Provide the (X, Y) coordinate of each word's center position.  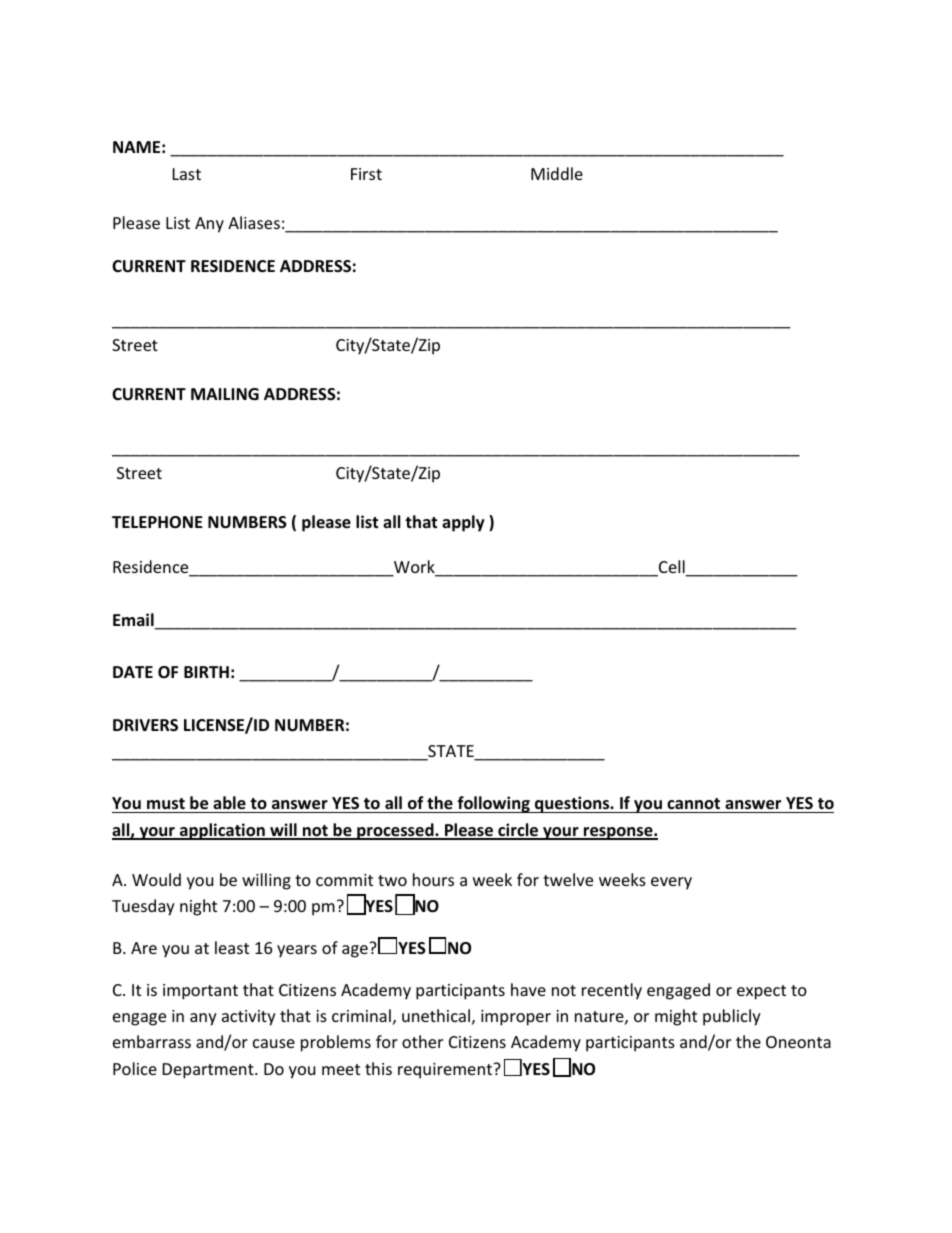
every (671, 883)
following (493, 804)
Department (209, 1071)
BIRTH (206, 672)
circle (518, 831)
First (366, 174)
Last (187, 174)
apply (463, 523)
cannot (694, 805)
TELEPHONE (157, 522)
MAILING (225, 394)
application (222, 831)
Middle (557, 173)
